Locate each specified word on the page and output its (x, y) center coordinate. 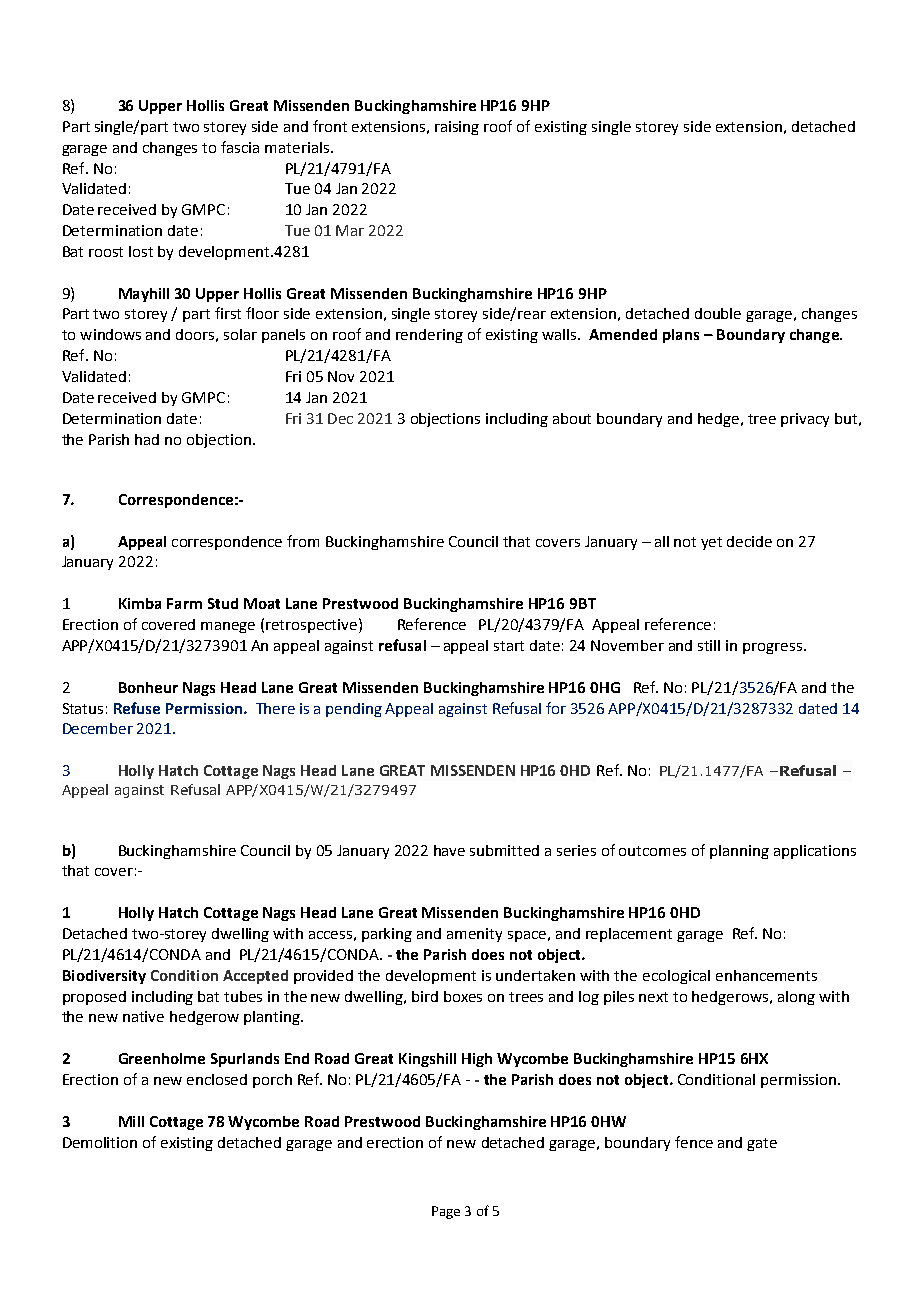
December (98, 728)
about (572, 418)
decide (749, 541)
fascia (240, 147)
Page (446, 1212)
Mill (131, 1121)
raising (457, 128)
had (147, 439)
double (718, 313)
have (449, 850)
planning (739, 852)
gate (762, 1144)
